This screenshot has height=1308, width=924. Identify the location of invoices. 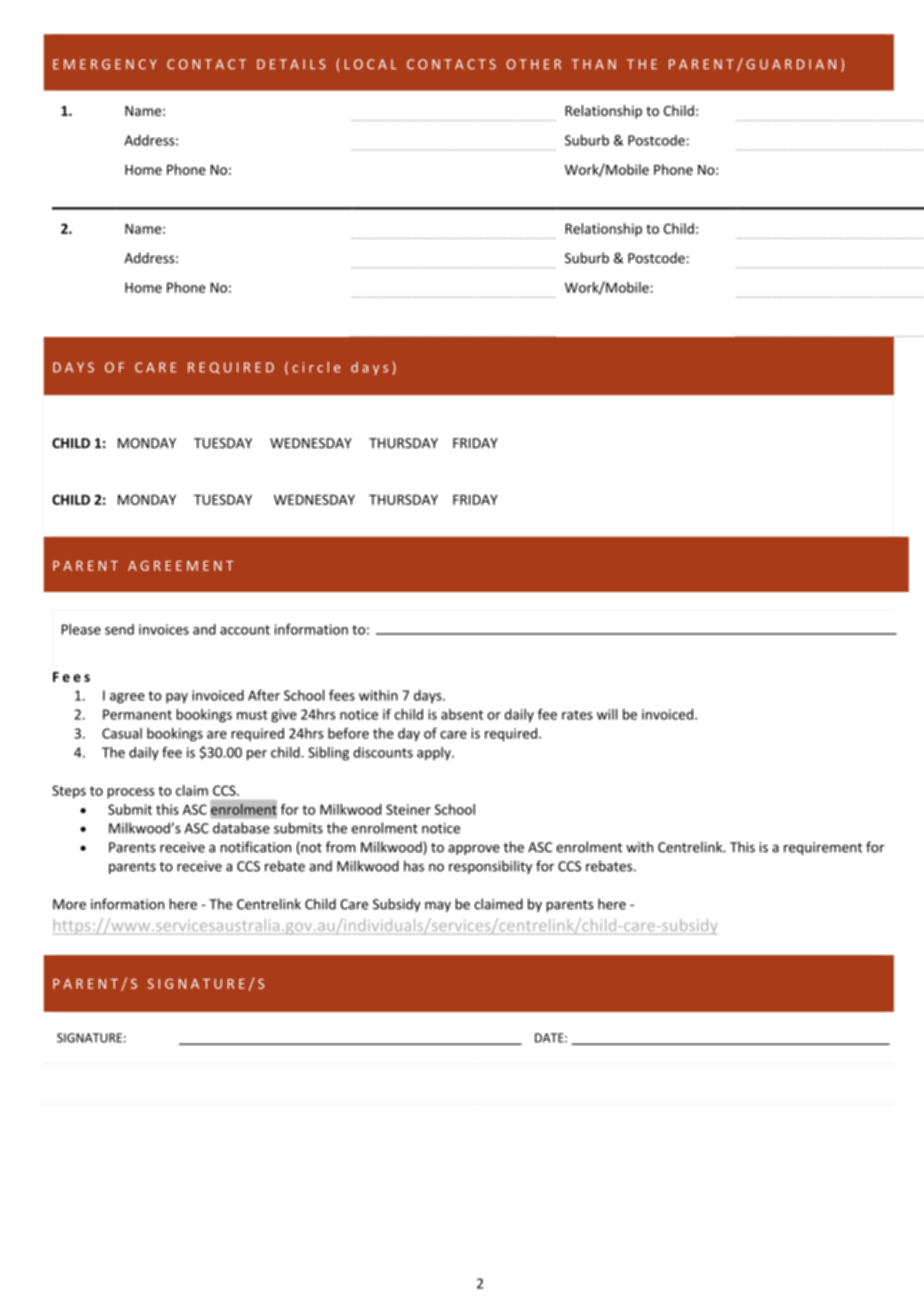
(164, 629).
